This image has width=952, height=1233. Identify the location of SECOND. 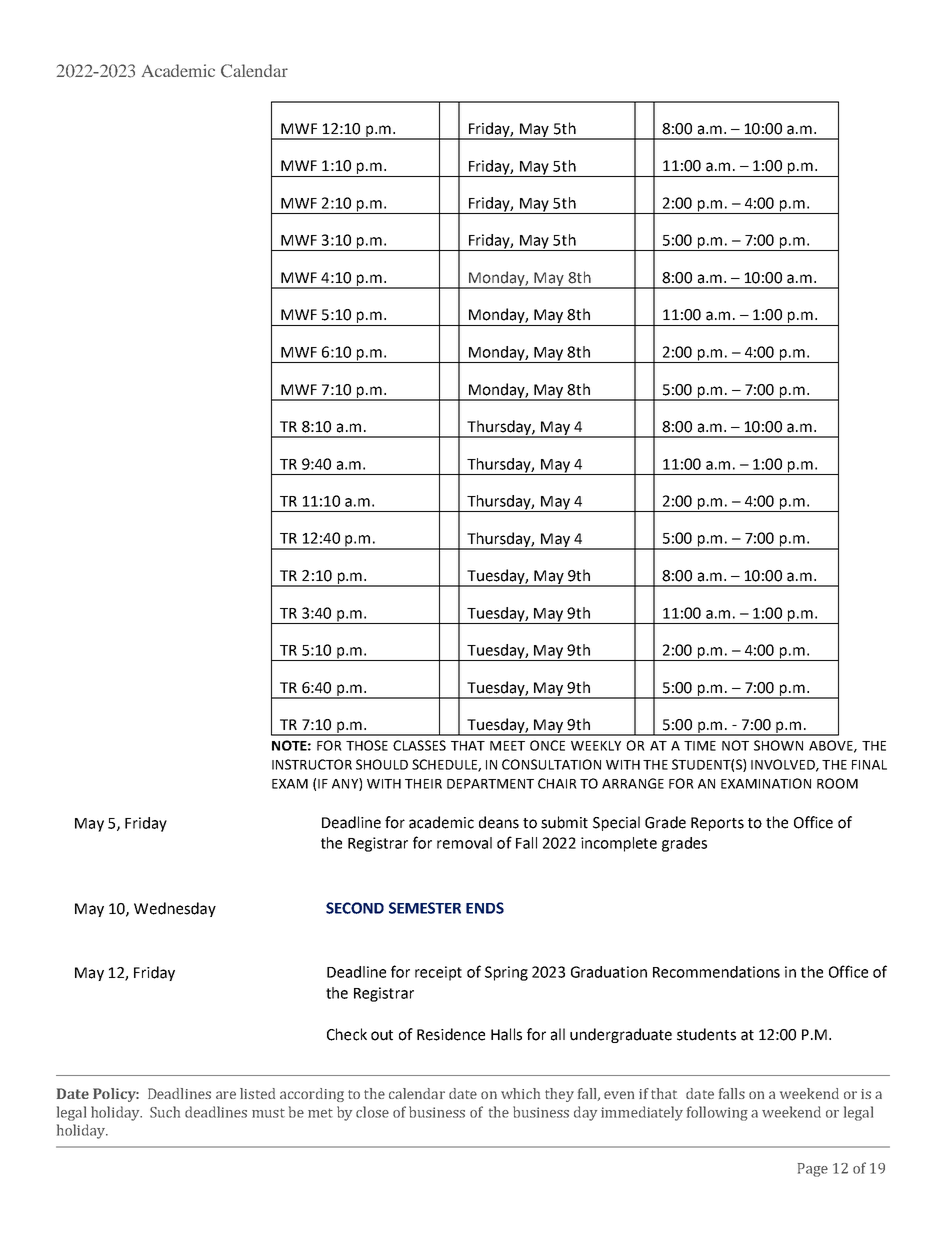
(355, 908).
